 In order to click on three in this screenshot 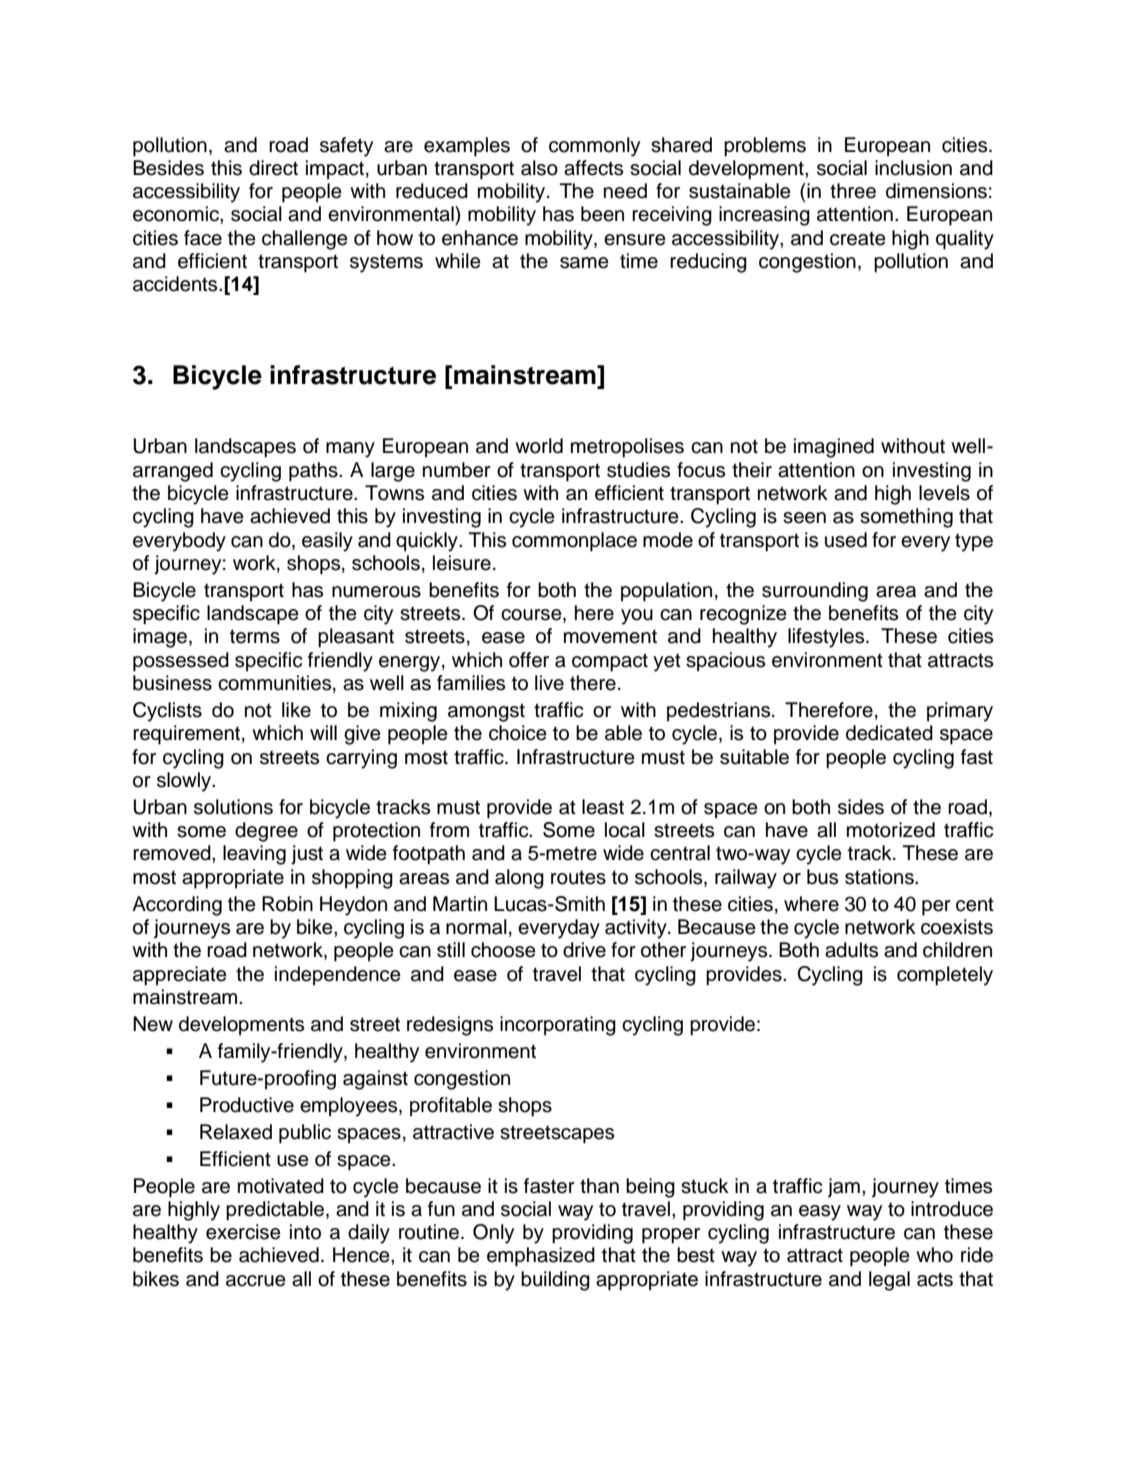, I will do `click(853, 191)`.
